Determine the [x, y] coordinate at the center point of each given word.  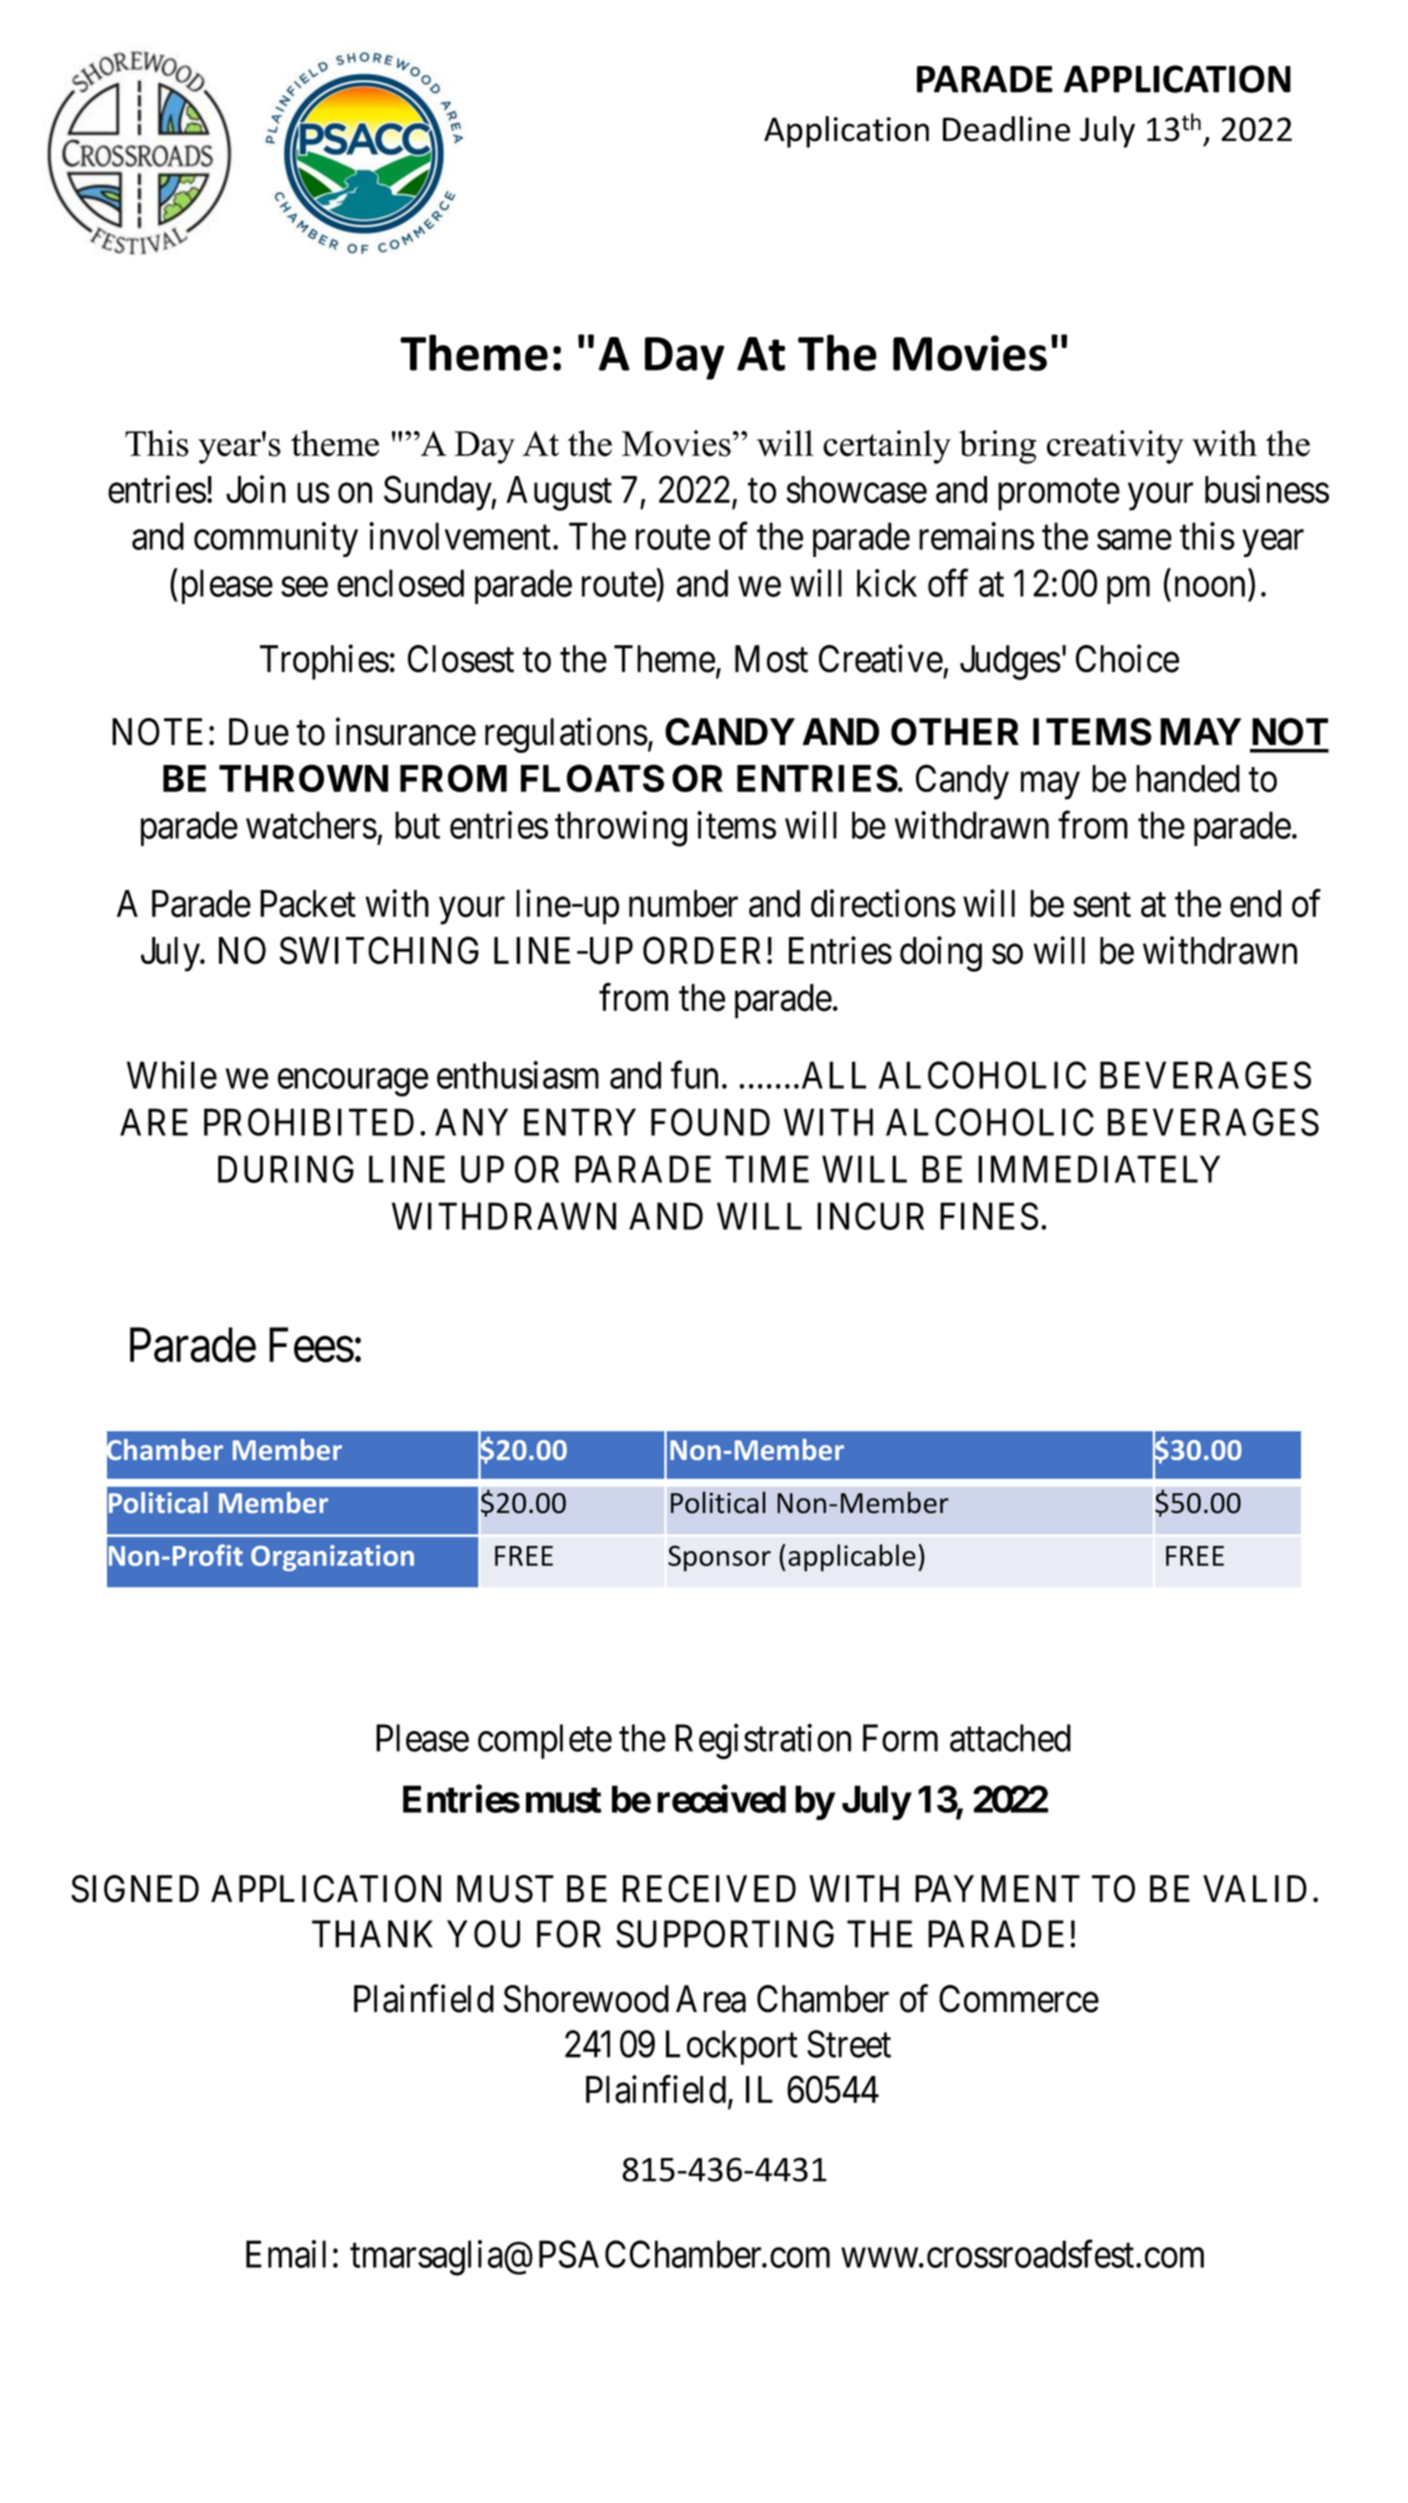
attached [1010, 1738]
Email [286, 2254]
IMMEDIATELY [1099, 1169]
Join [256, 489]
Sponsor [719, 1558]
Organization [332, 1558]
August [559, 493]
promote [1059, 495]
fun [694, 1075]
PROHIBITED [309, 1122]
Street [849, 2044]
